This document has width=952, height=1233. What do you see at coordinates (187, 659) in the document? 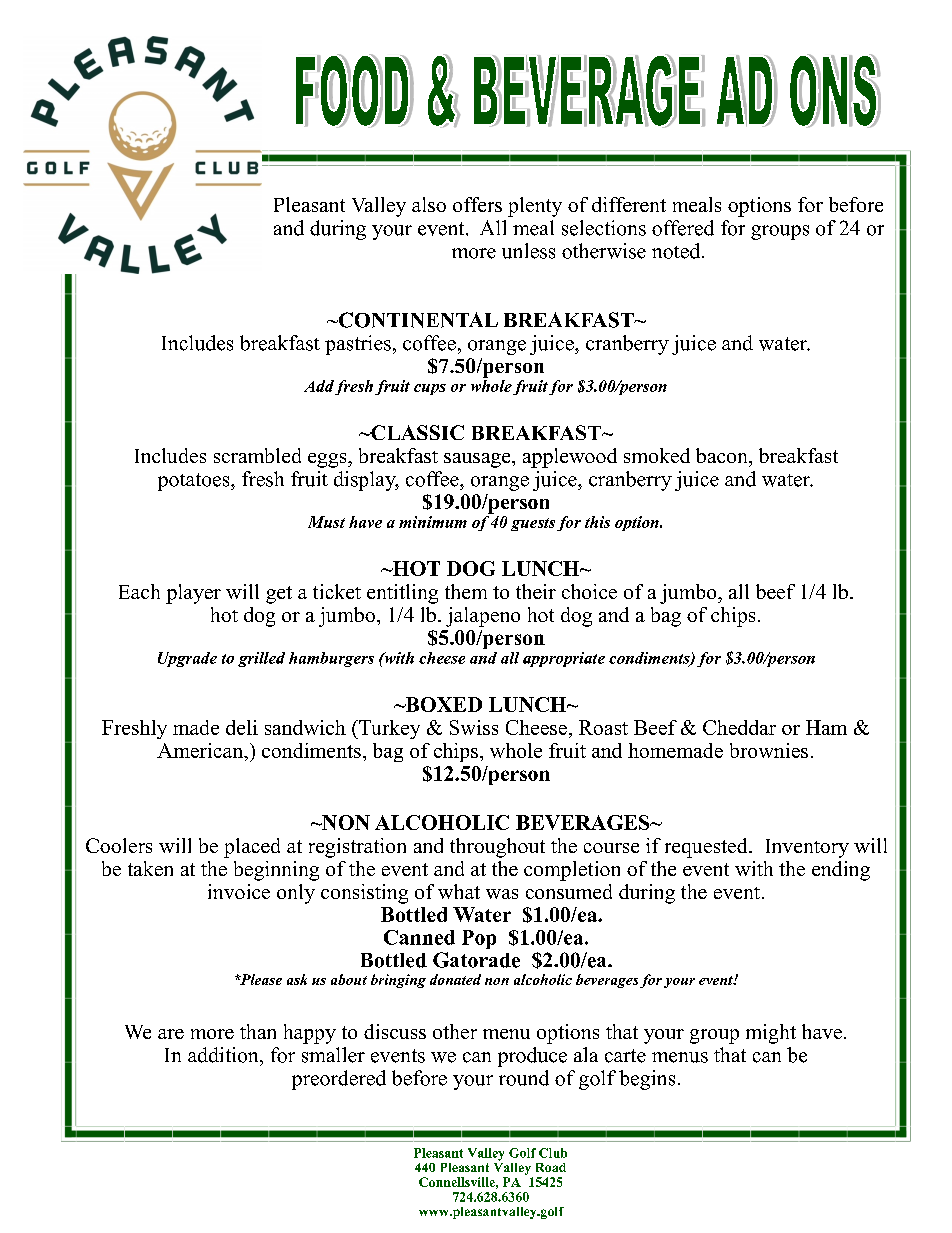
I see `Upgrade` at bounding box center [187, 659].
